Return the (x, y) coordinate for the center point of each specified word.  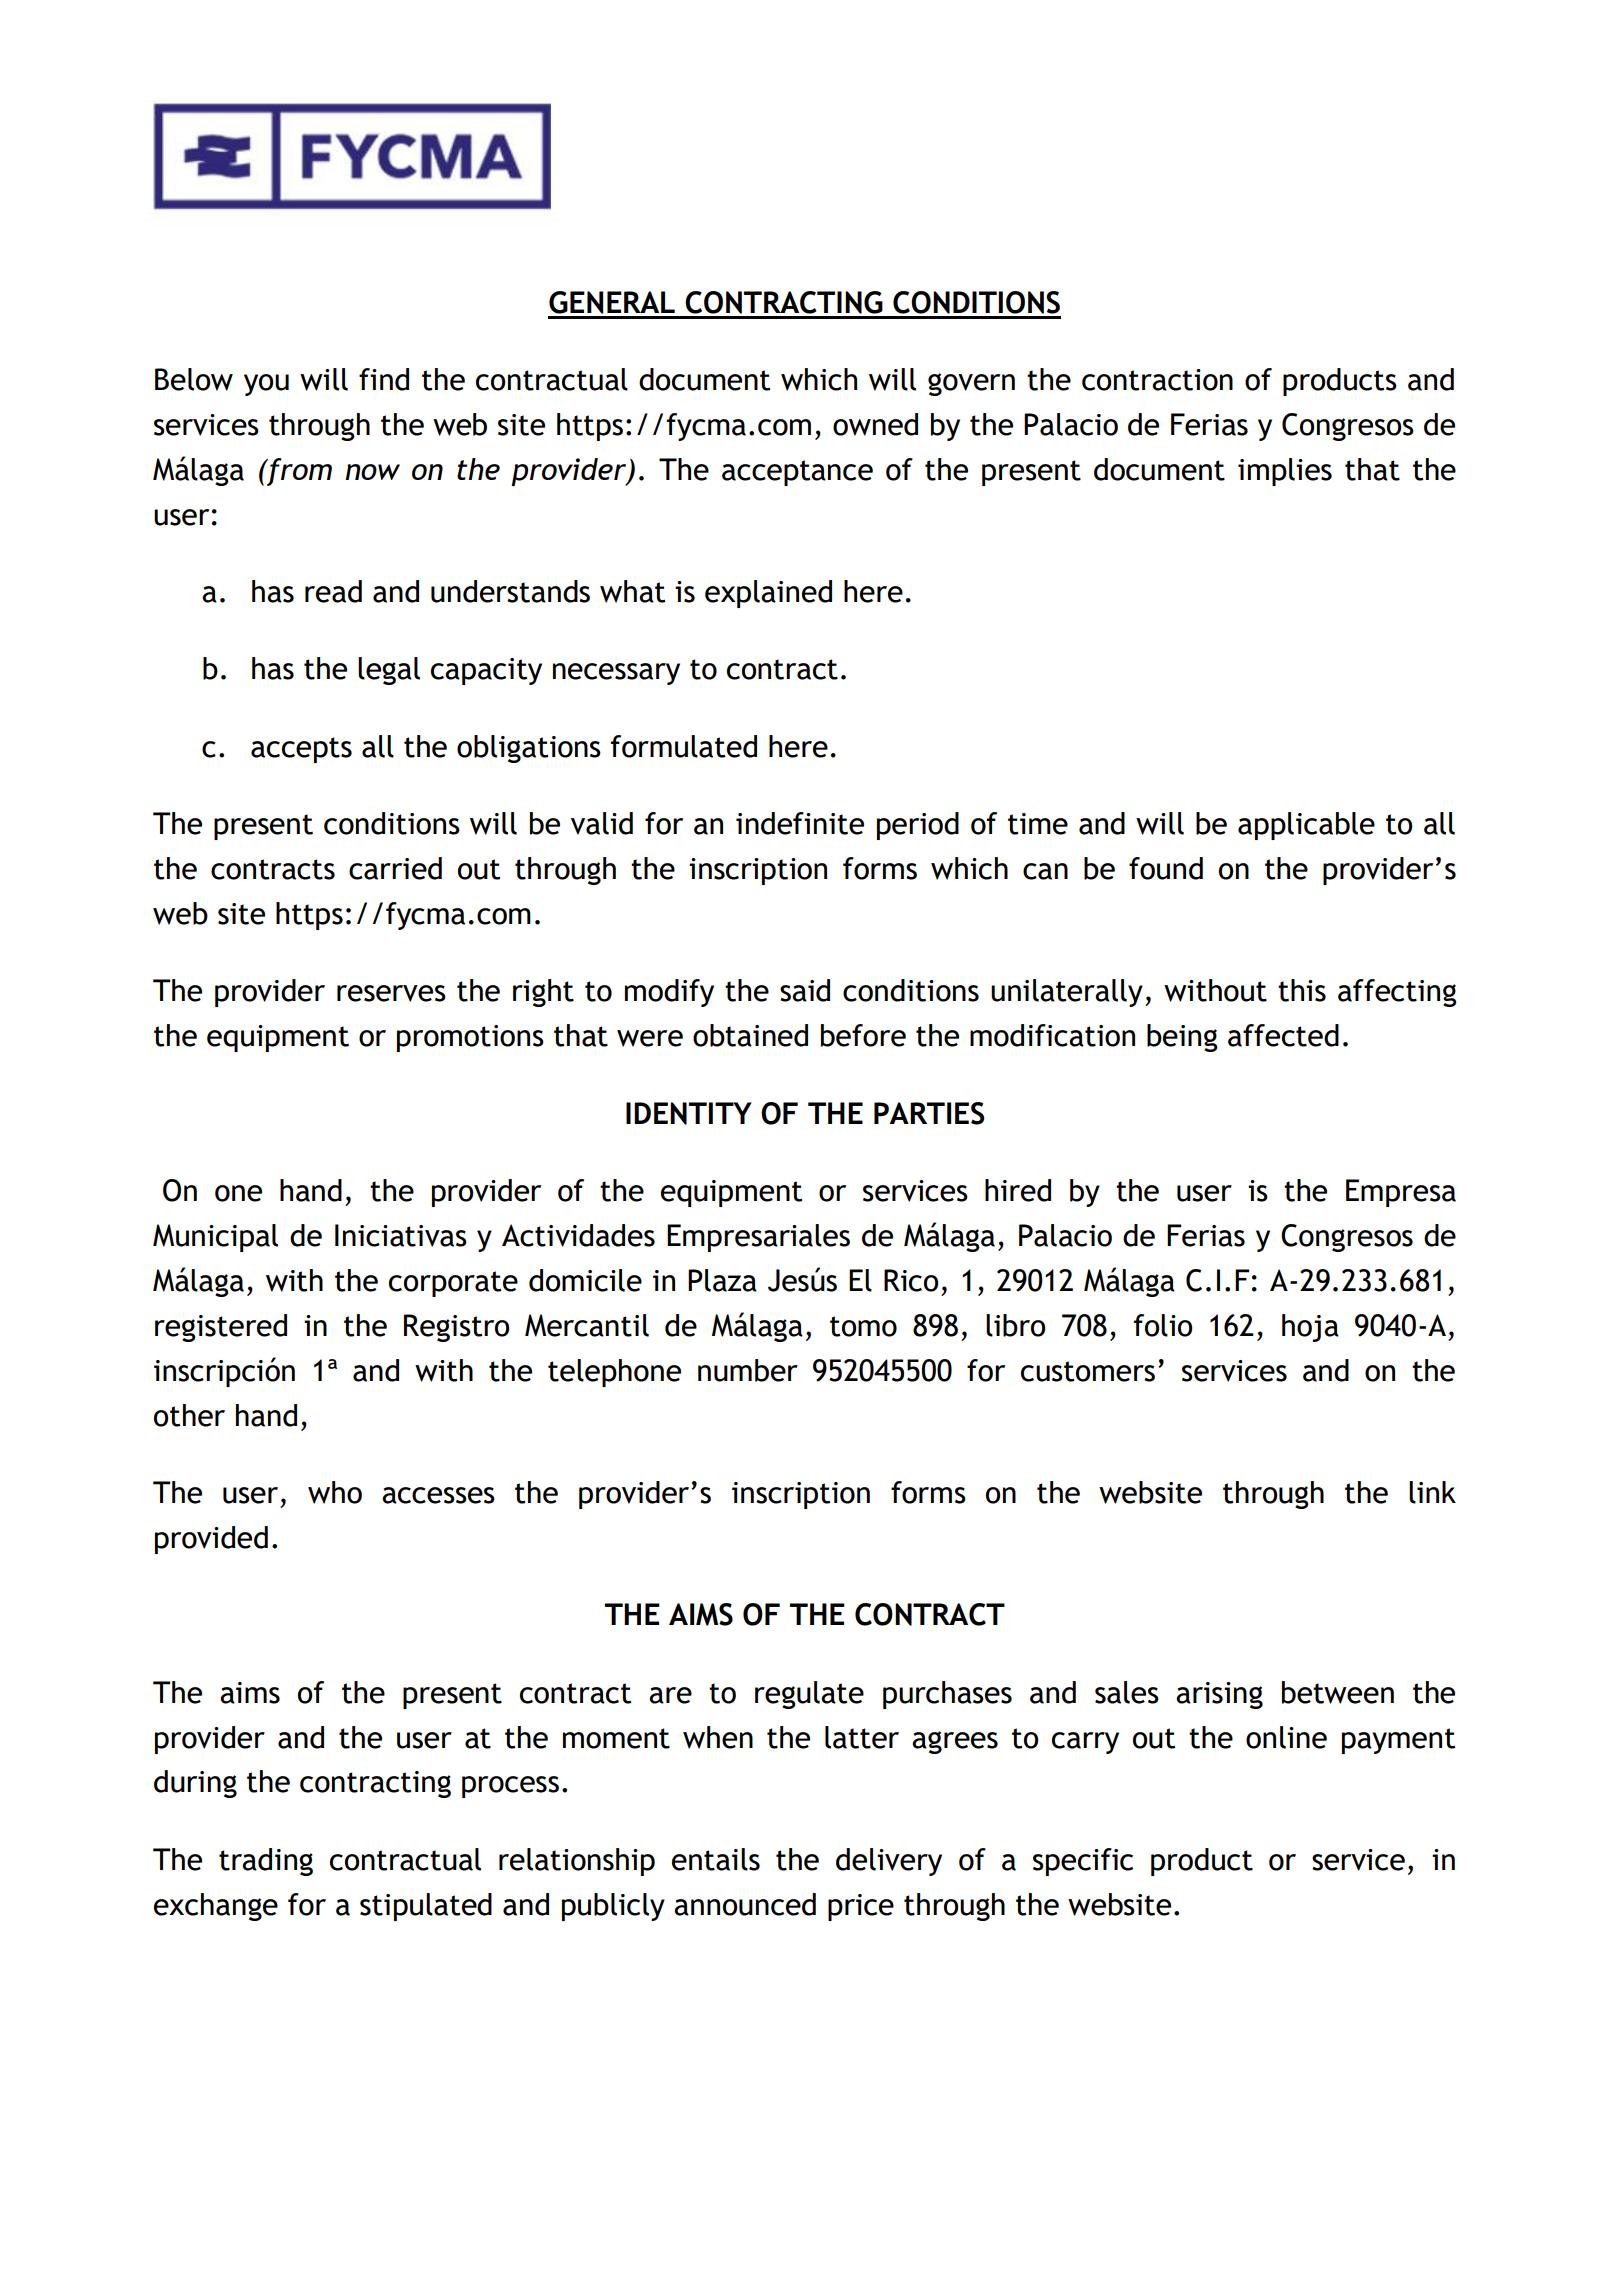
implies (1285, 472)
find (384, 379)
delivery (889, 1862)
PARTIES (929, 1113)
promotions (470, 1038)
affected (1283, 1035)
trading (266, 1862)
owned (875, 424)
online (1286, 1737)
